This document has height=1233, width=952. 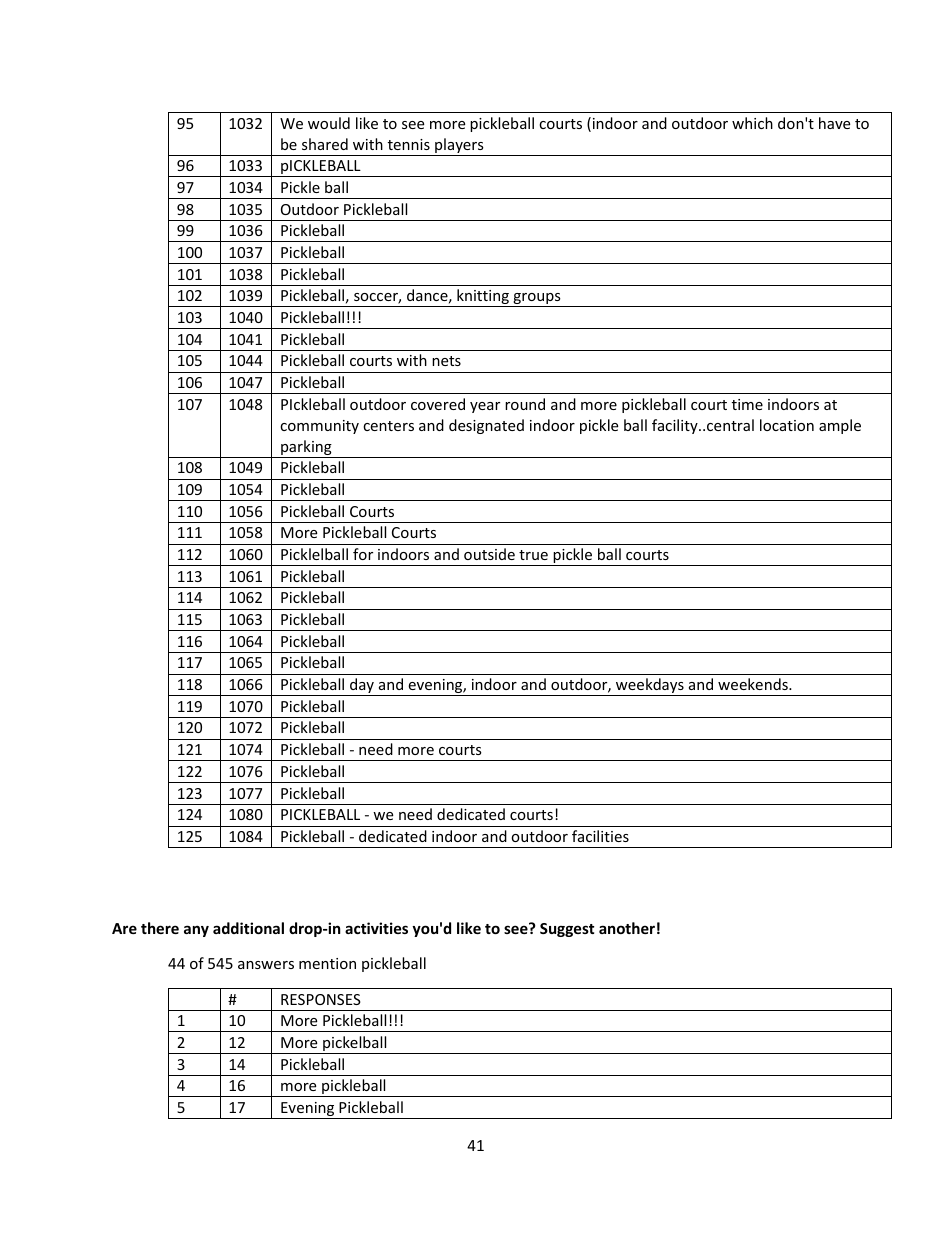 I want to click on players, so click(x=459, y=147).
